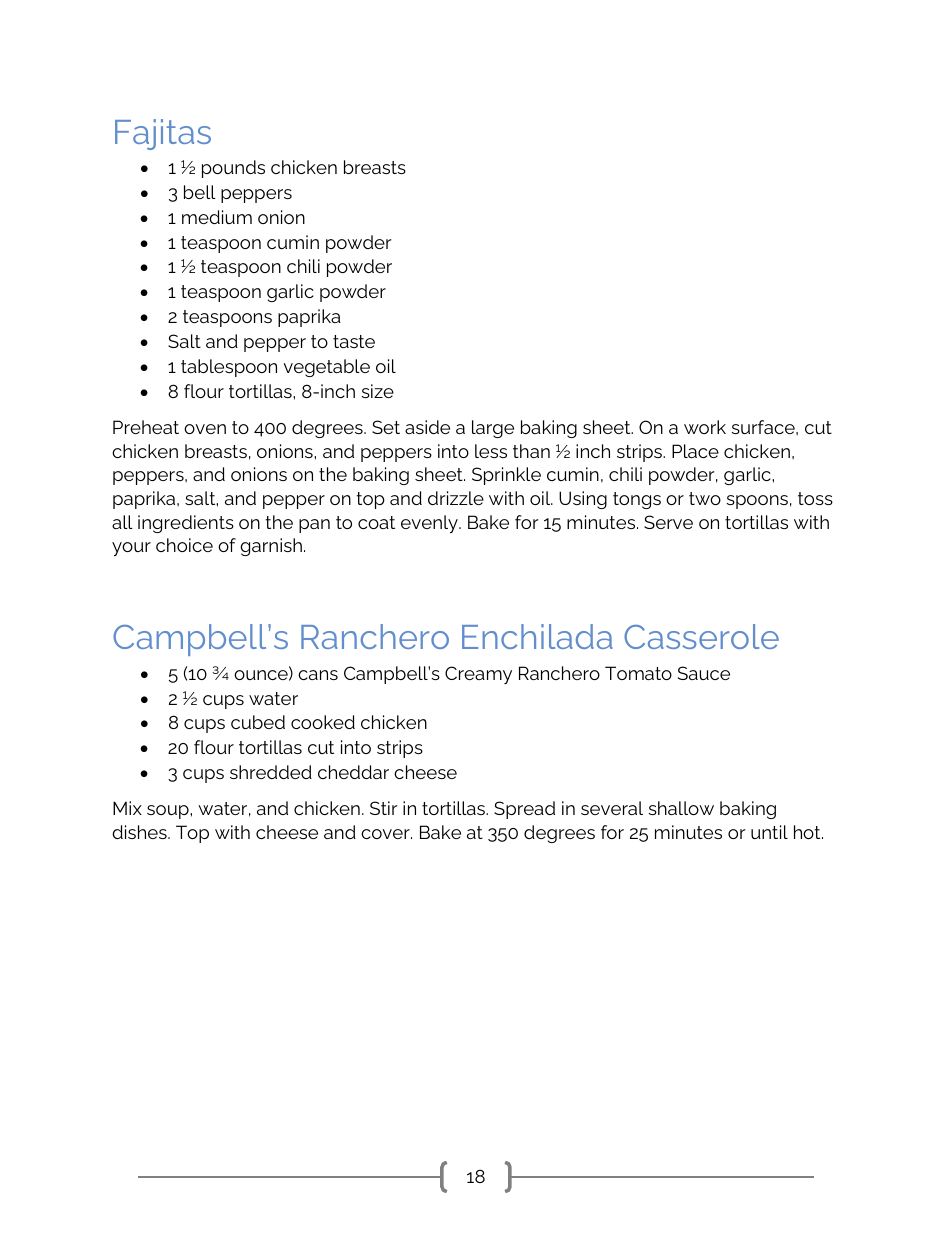  I want to click on Sprinkle, so click(506, 476).
